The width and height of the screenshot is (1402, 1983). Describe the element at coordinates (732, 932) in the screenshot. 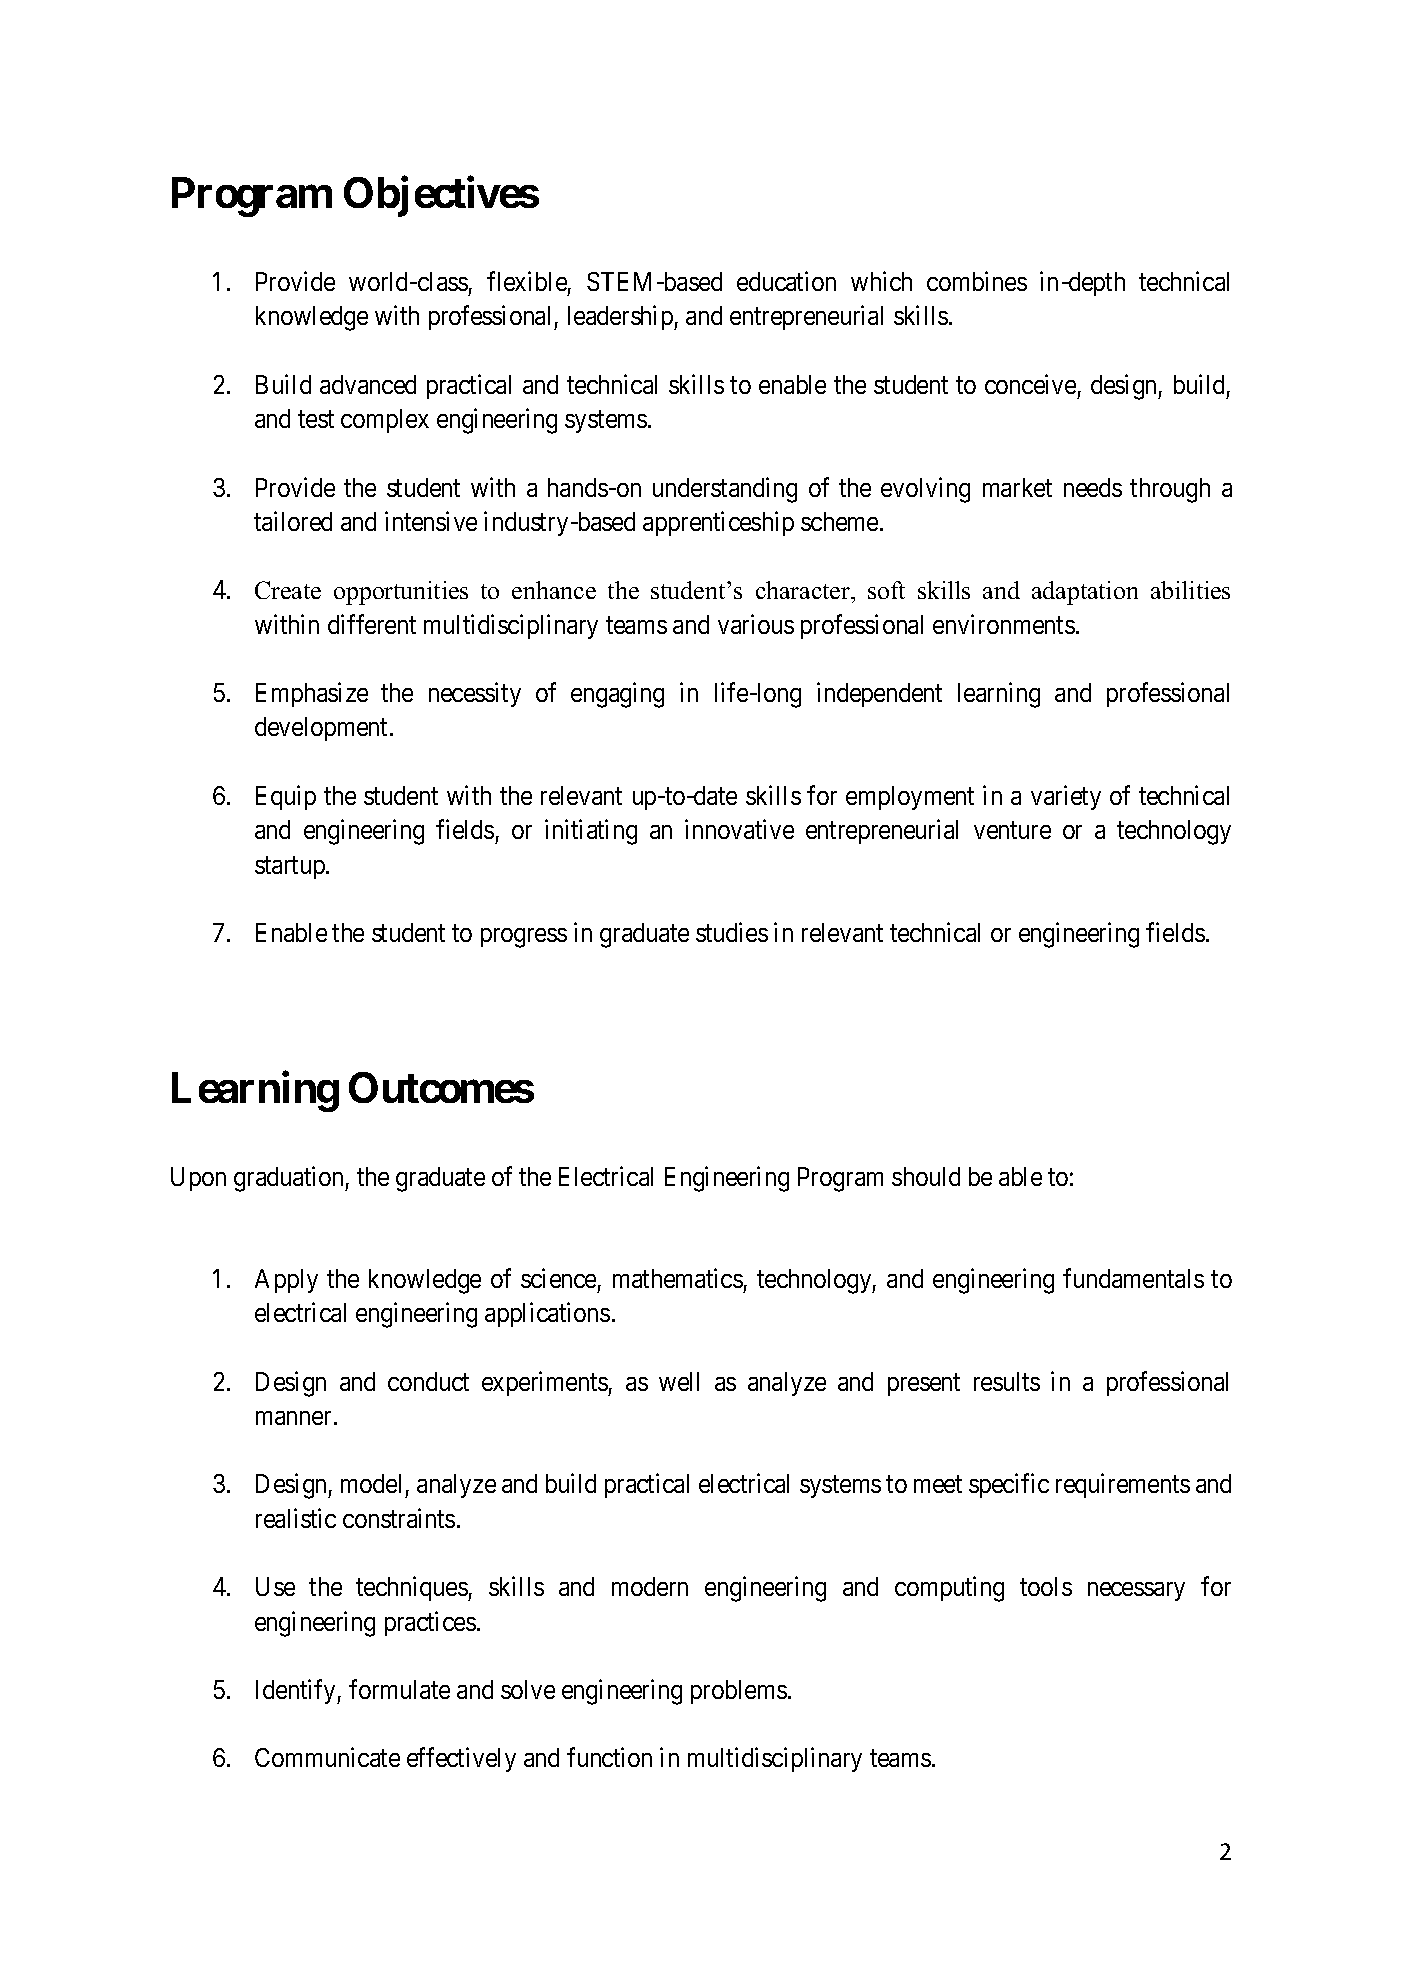

I see `studies` at that location.
